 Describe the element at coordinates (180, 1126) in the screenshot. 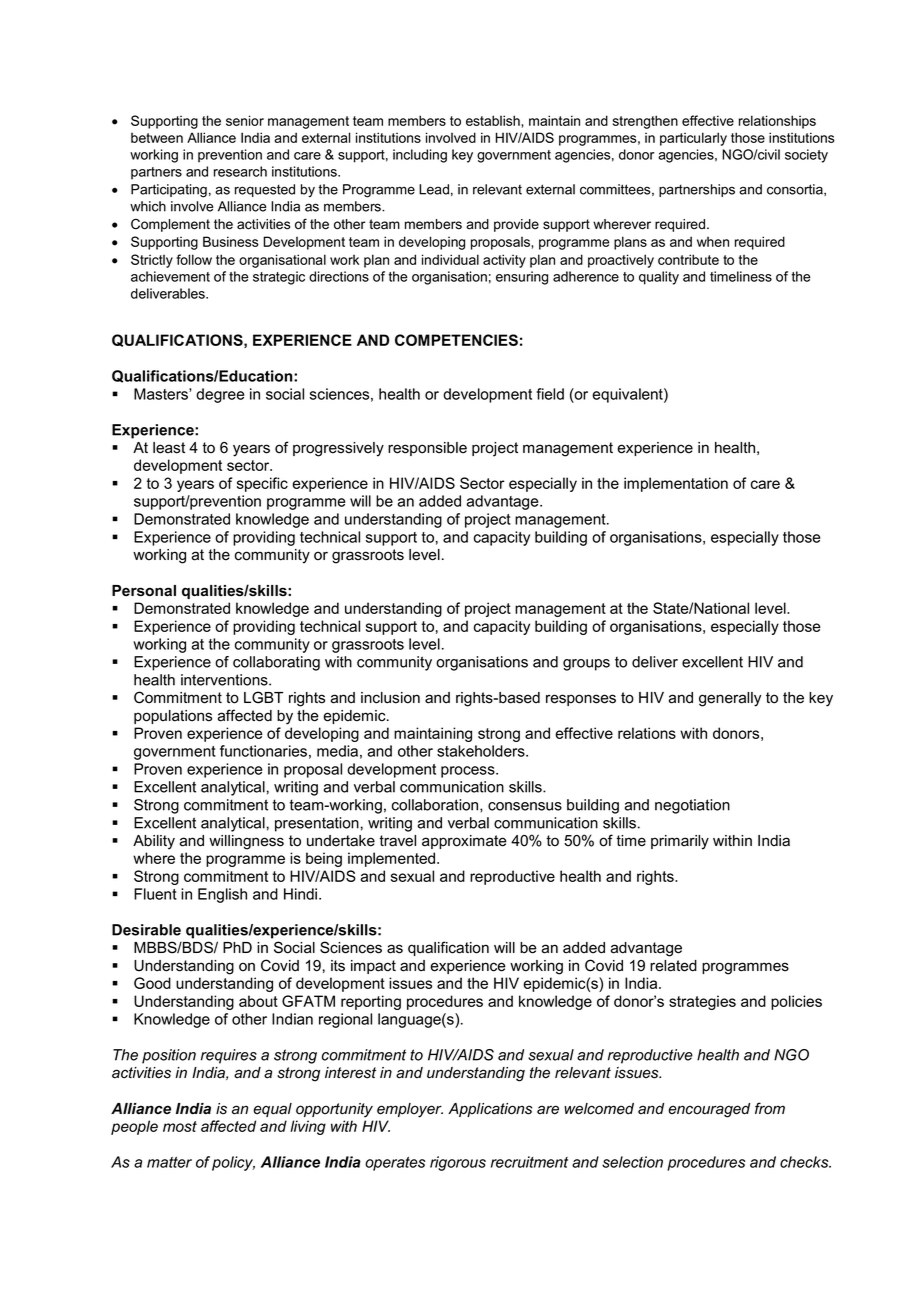

I see `most` at that location.
